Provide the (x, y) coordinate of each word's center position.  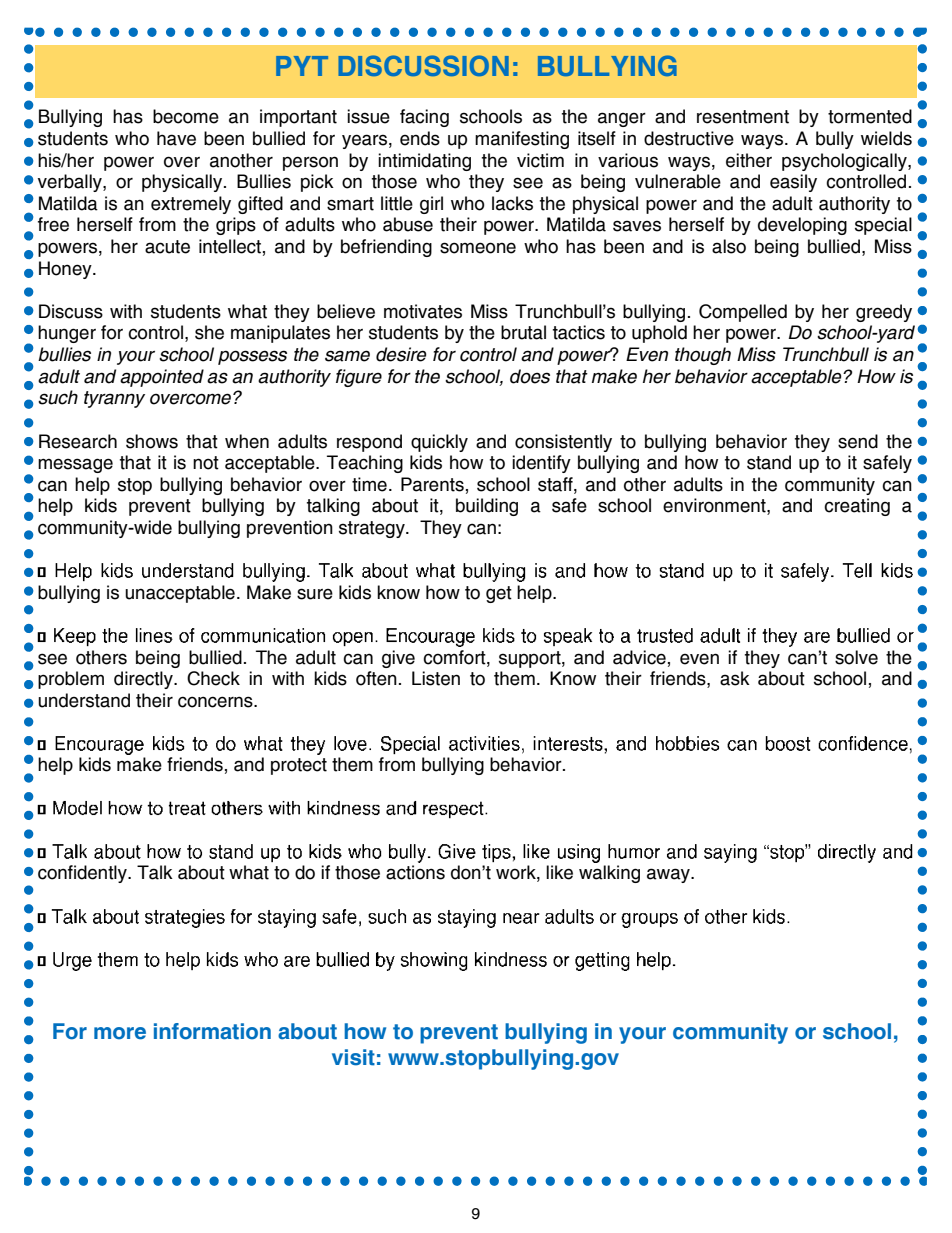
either (749, 160)
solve (856, 657)
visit (353, 1057)
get (499, 594)
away (669, 875)
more (120, 1033)
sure (315, 594)
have (176, 138)
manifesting (522, 140)
